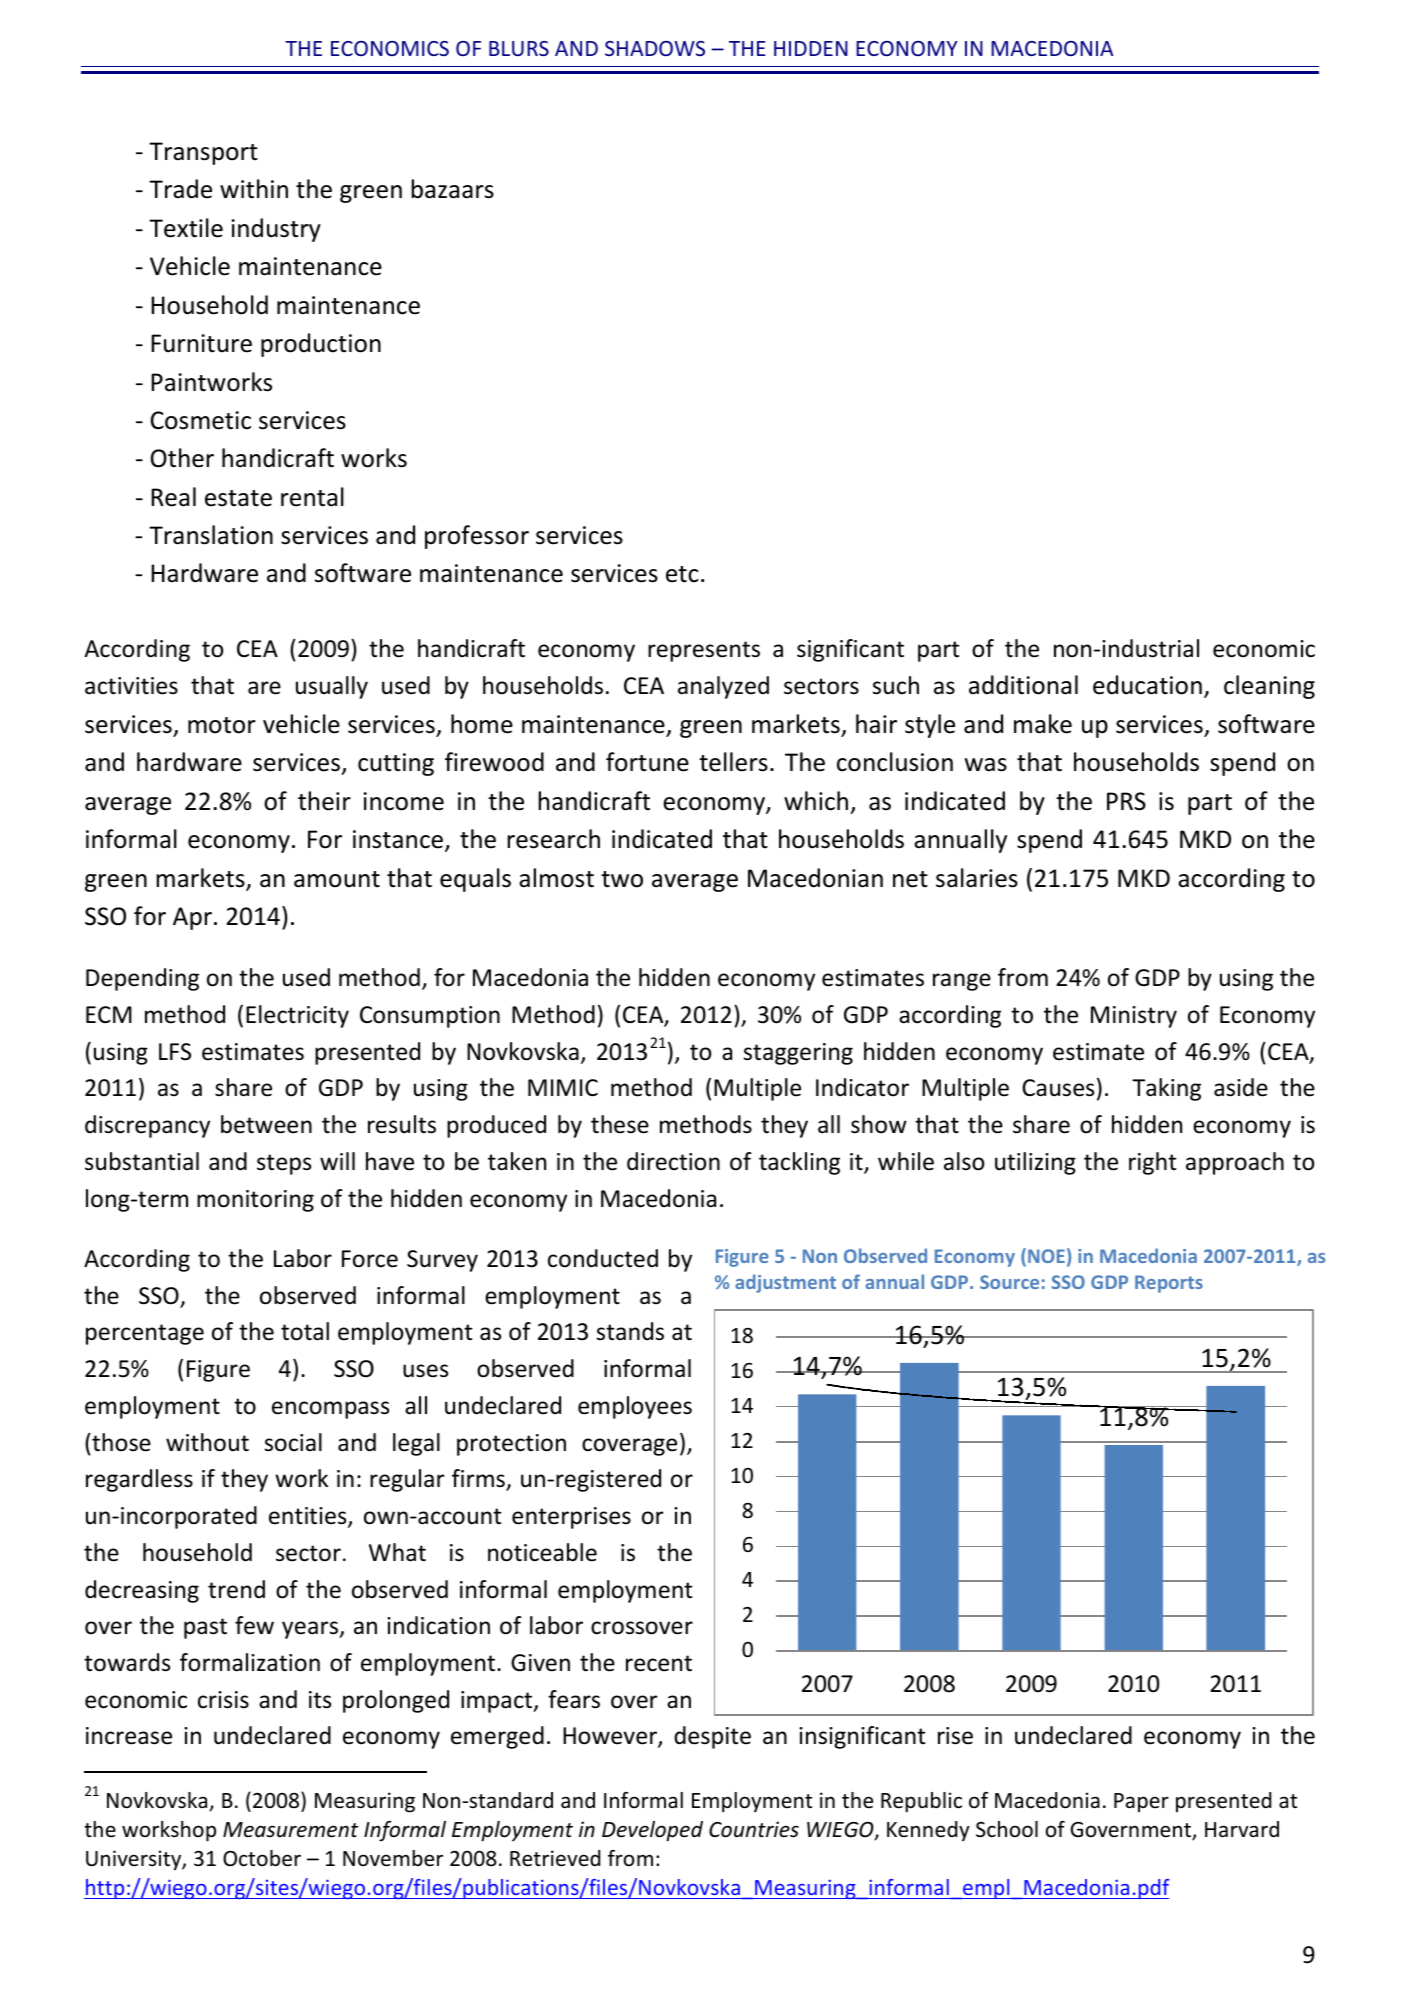  Describe the element at coordinates (630, 1331) in the page. I see `stands` at that location.
